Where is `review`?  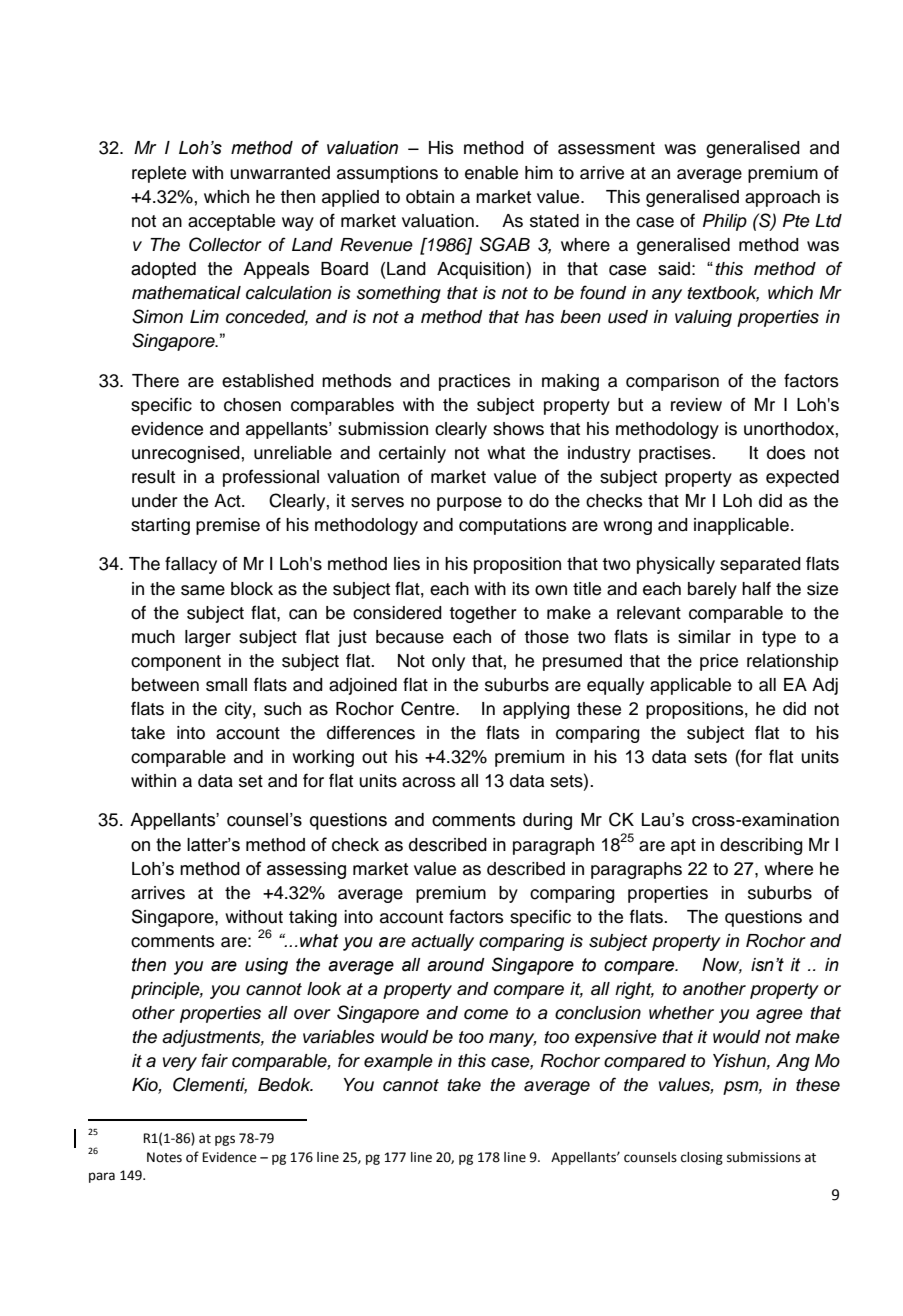
review is located at coordinates (696, 405).
